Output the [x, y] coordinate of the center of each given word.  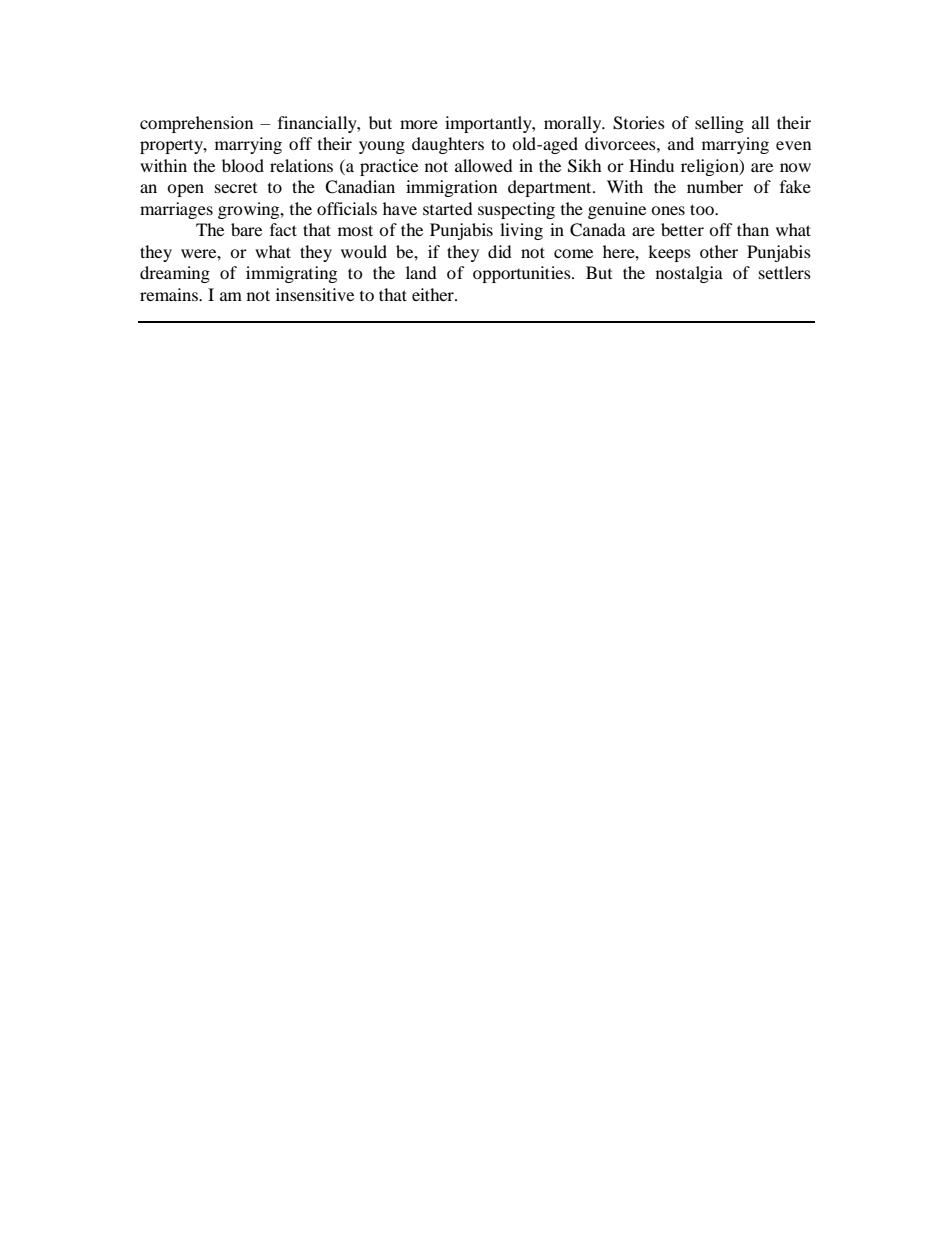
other [719, 251]
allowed [484, 165]
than [753, 229]
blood [243, 165]
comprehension [196, 124]
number [715, 186]
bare [246, 229]
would [364, 251]
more [419, 124]
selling [719, 124]
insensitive [315, 294]
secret [236, 188]
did [500, 251]
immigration [451, 188]
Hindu [651, 165]
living [521, 231]
